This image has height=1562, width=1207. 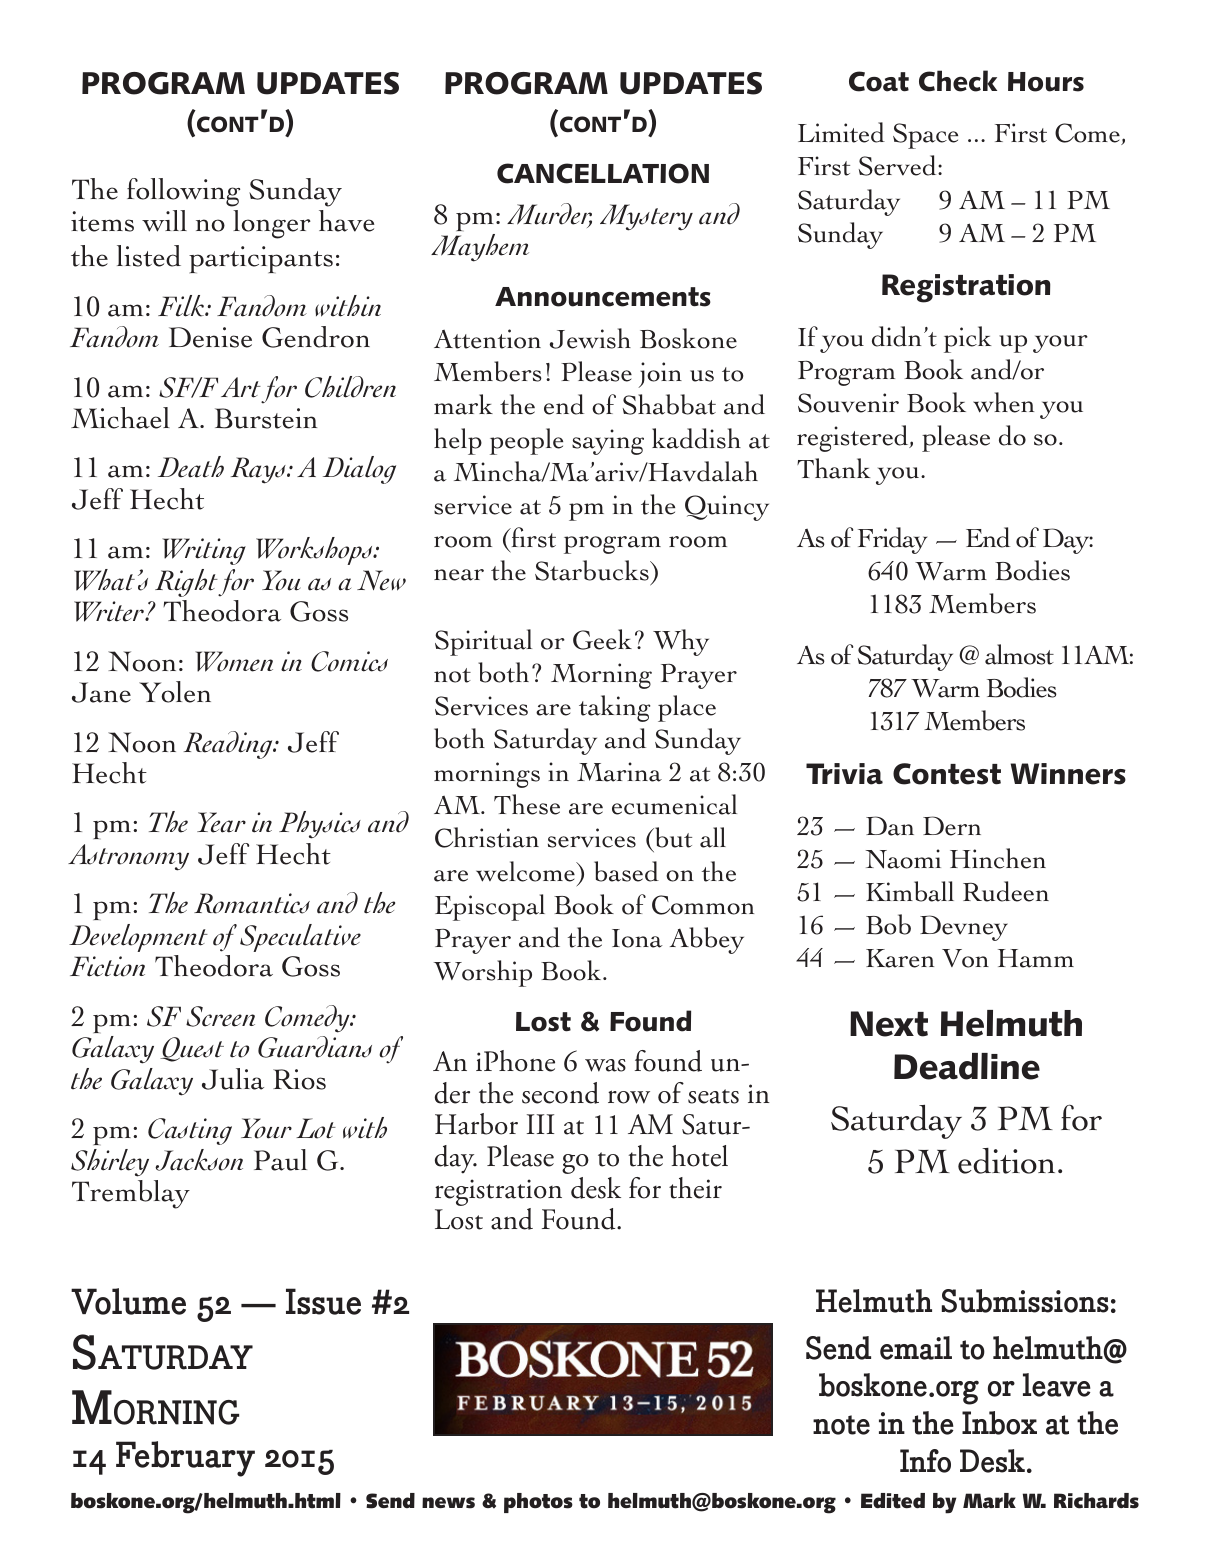 I want to click on Year, so click(x=221, y=822).
